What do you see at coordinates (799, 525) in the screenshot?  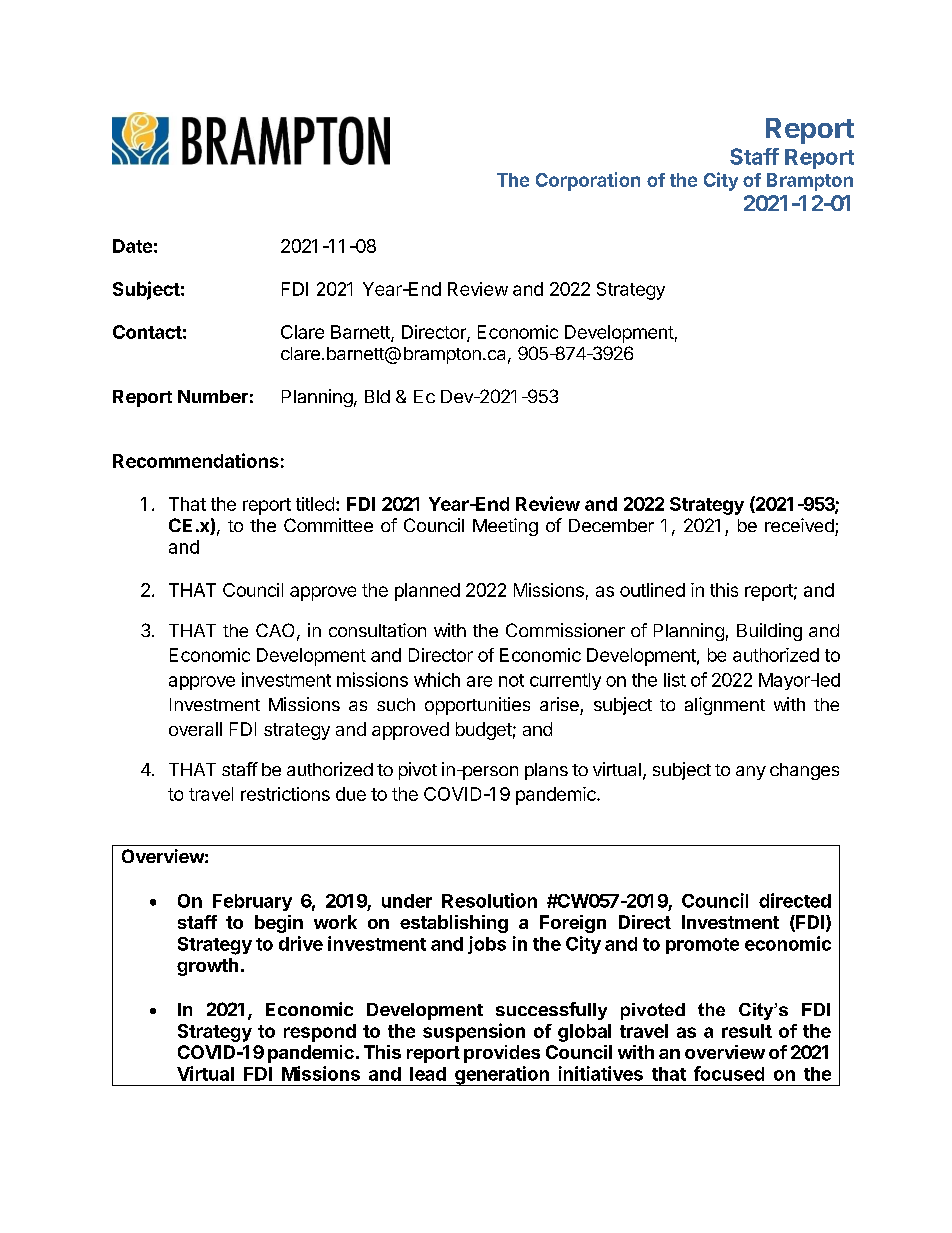 I see `received` at bounding box center [799, 525].
